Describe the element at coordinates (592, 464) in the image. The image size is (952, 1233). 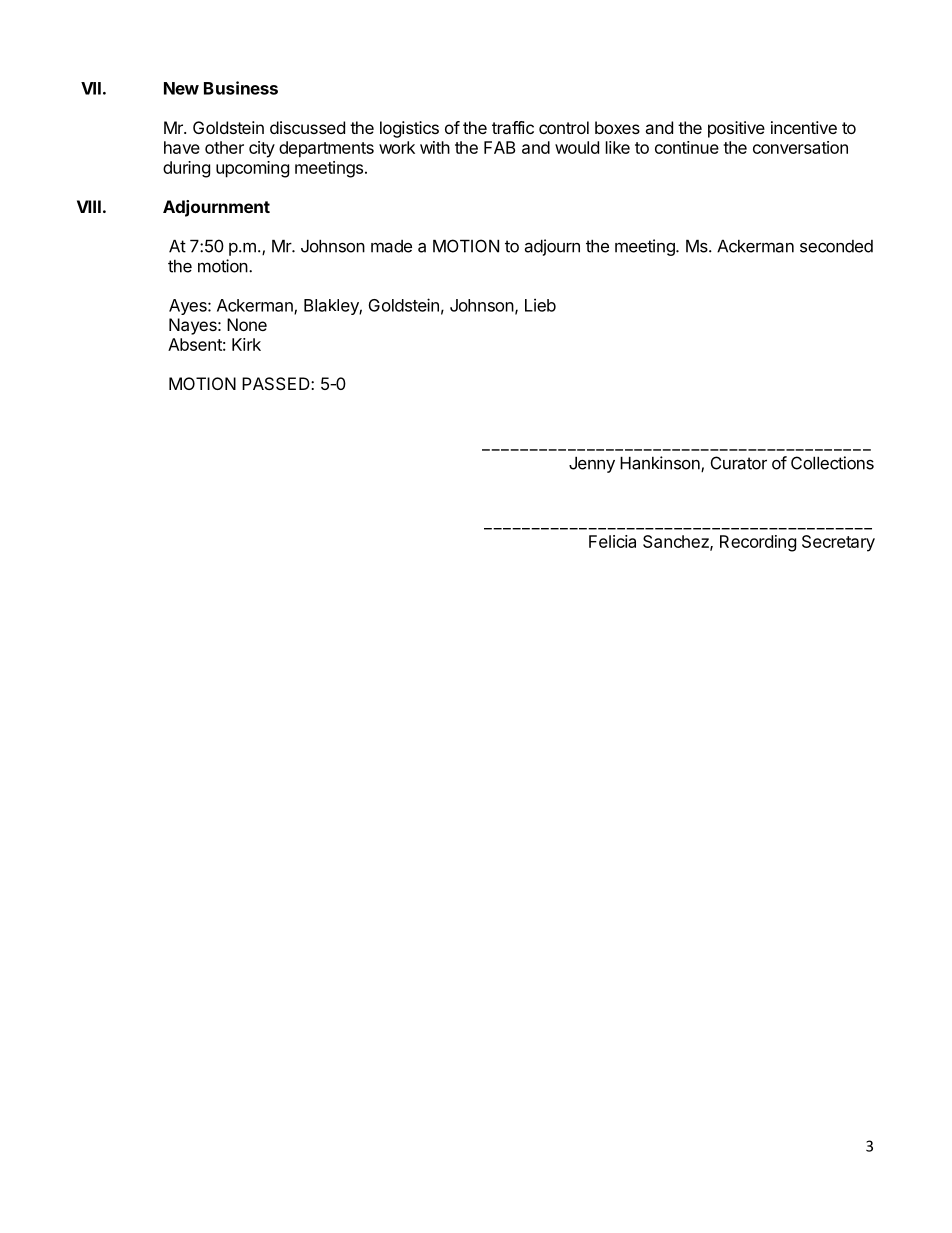
I see `Jenny` at that location.
